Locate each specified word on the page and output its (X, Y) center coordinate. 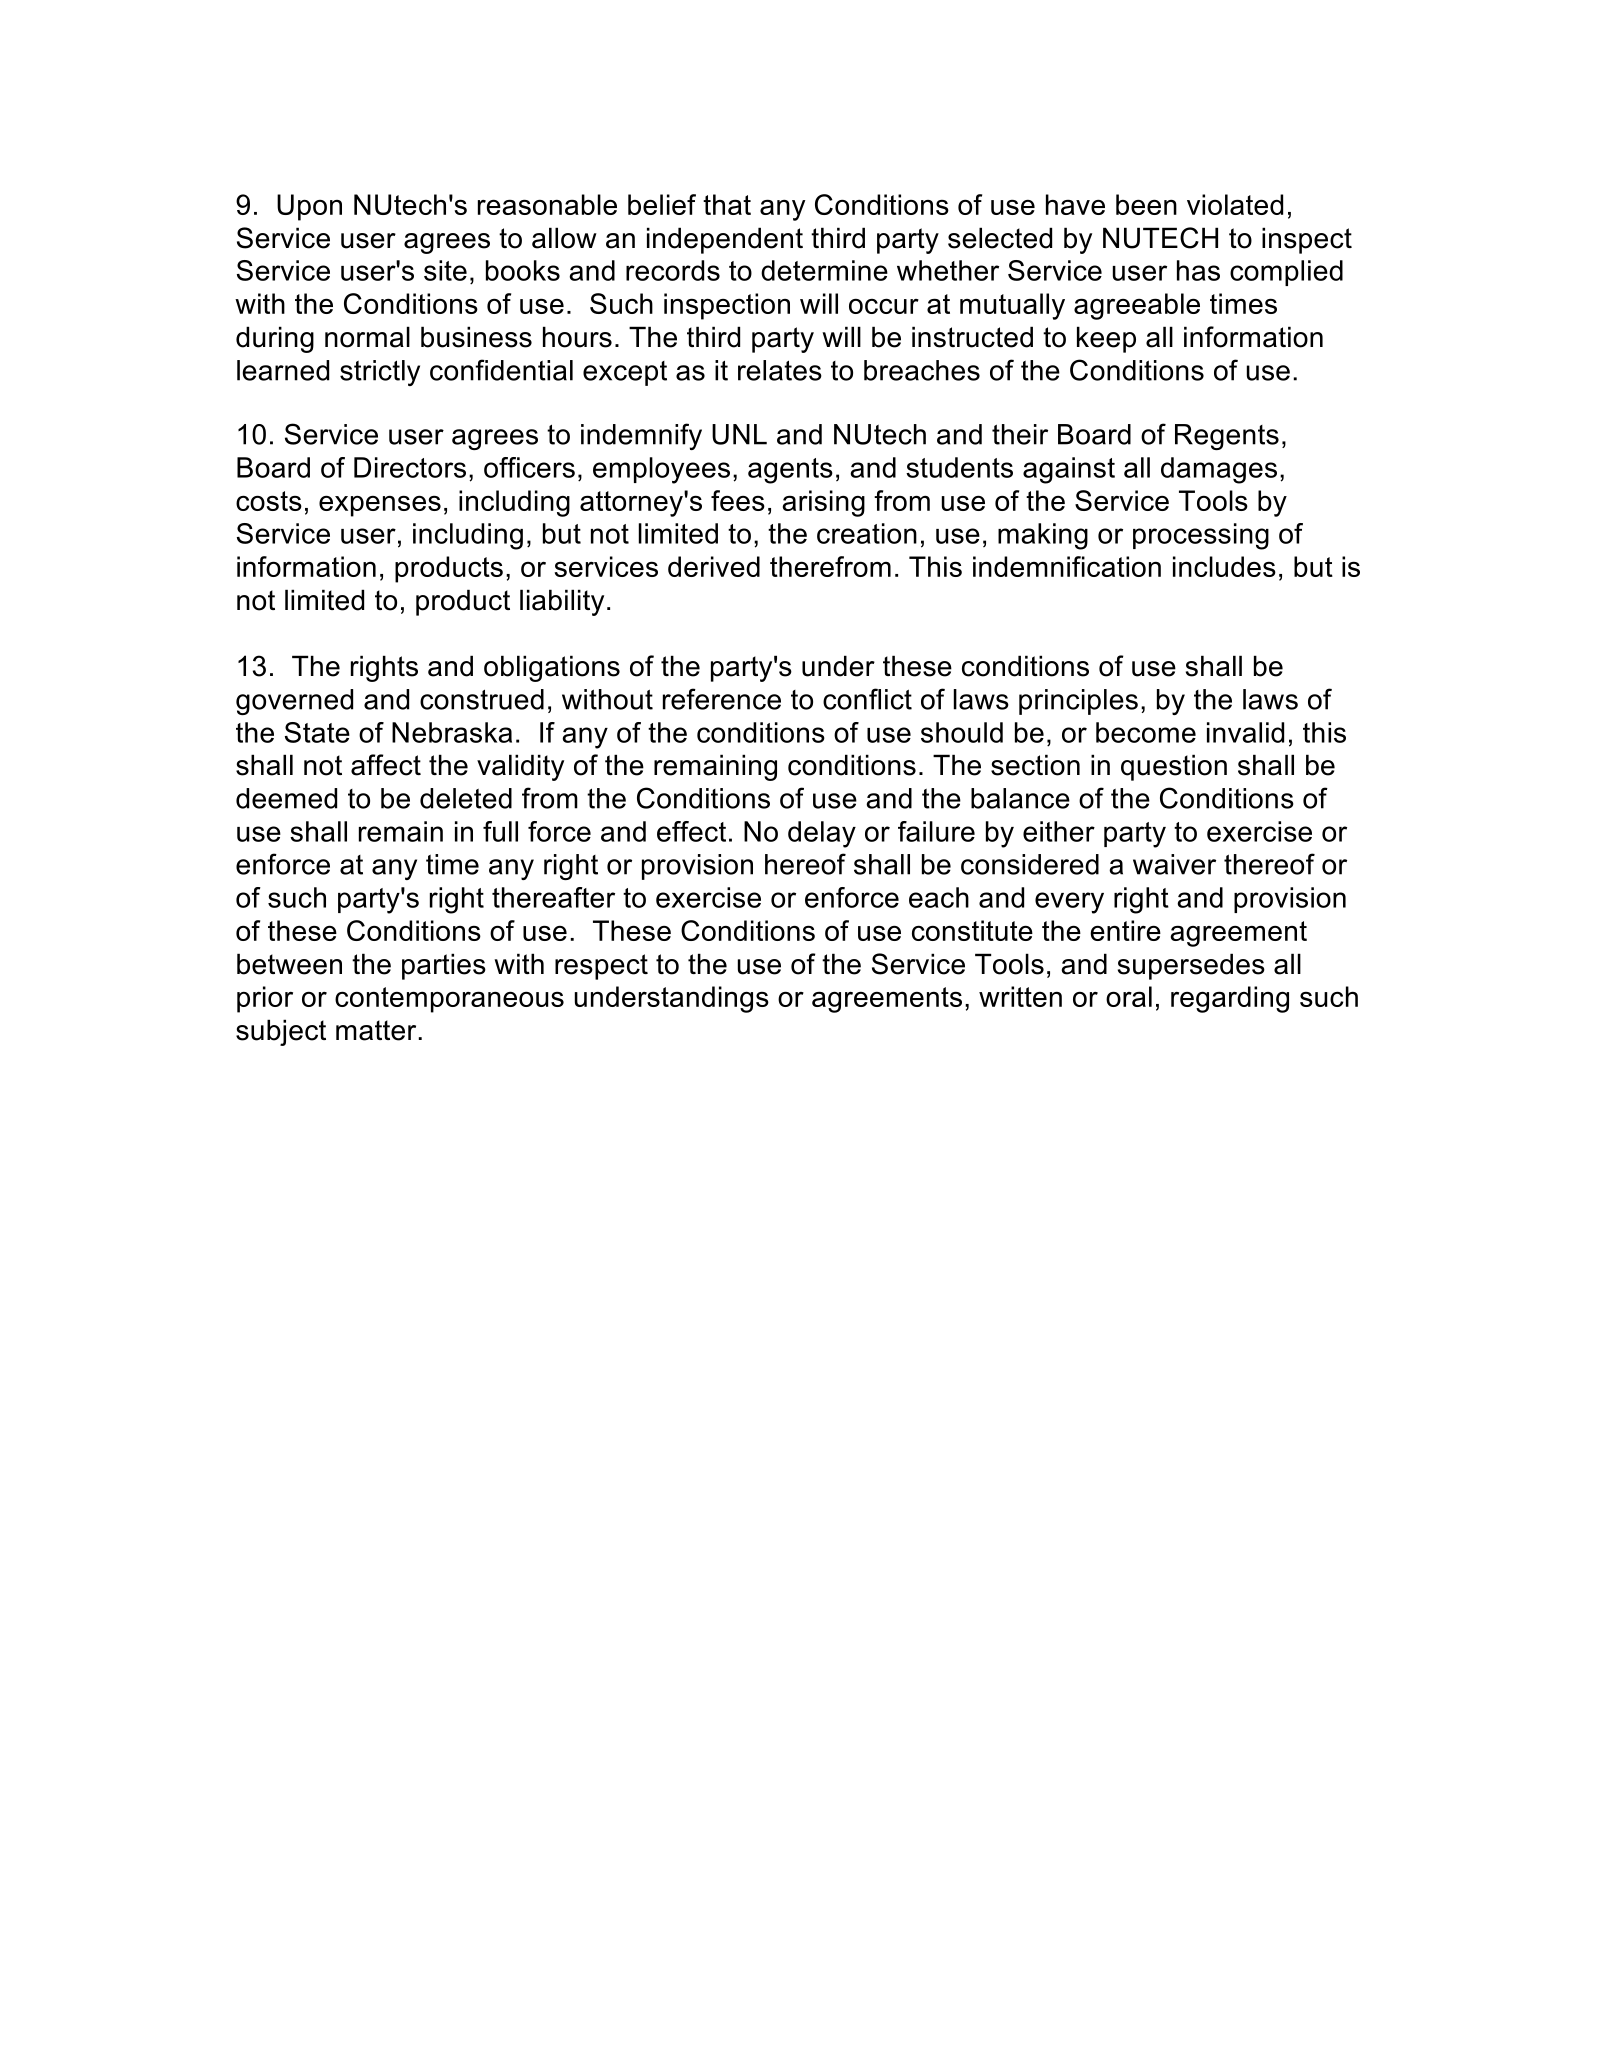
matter (376, 1030)
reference (722, 699)
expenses (380, 506)
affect (386, 765)
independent (725, 240)
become (1146, 732)
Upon (309, 207)
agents (790, 471)
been (1146, 204)
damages (1219, 470)
